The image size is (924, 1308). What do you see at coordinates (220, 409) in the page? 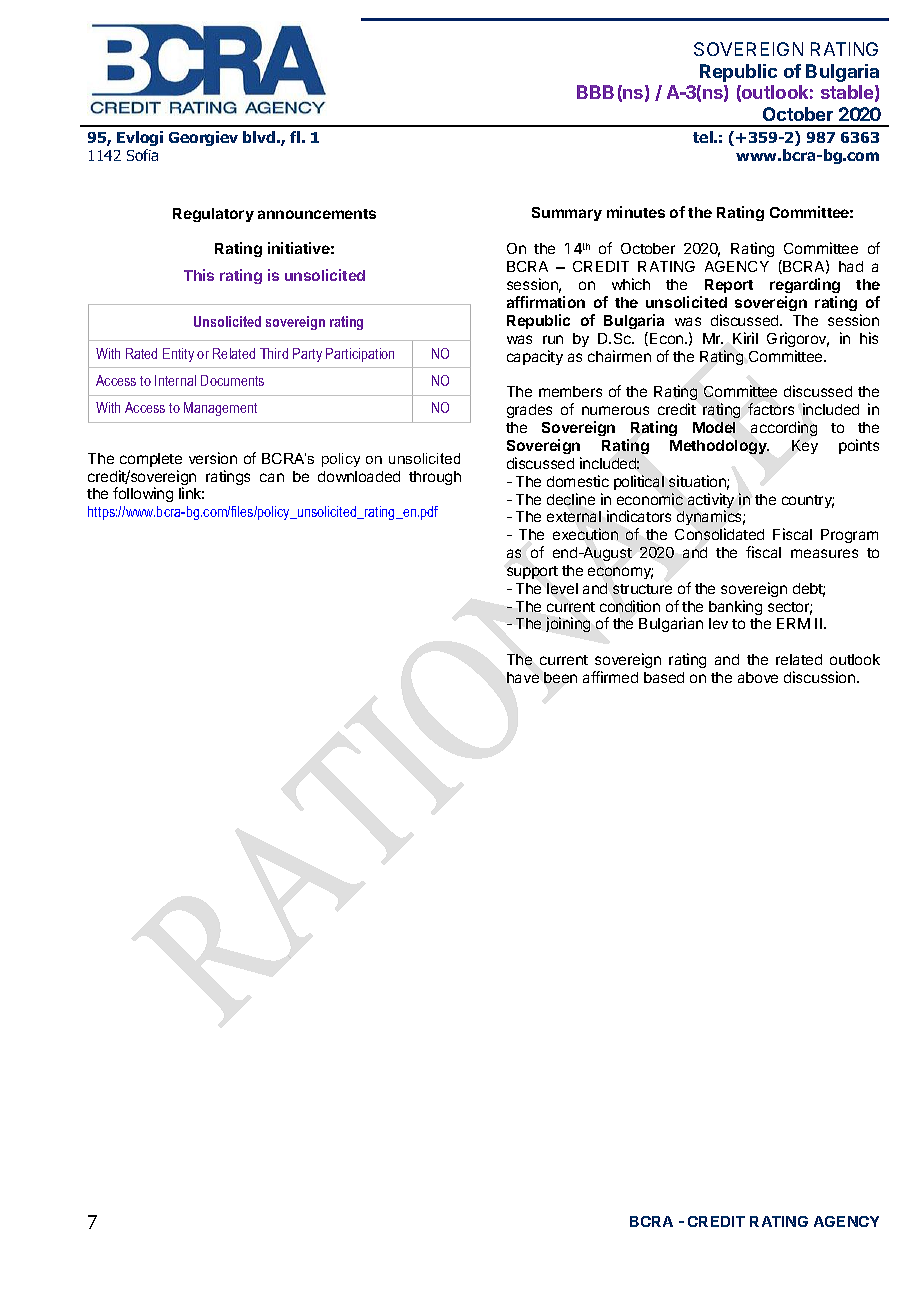
I see `Management` at bounding box center [220, 409].
